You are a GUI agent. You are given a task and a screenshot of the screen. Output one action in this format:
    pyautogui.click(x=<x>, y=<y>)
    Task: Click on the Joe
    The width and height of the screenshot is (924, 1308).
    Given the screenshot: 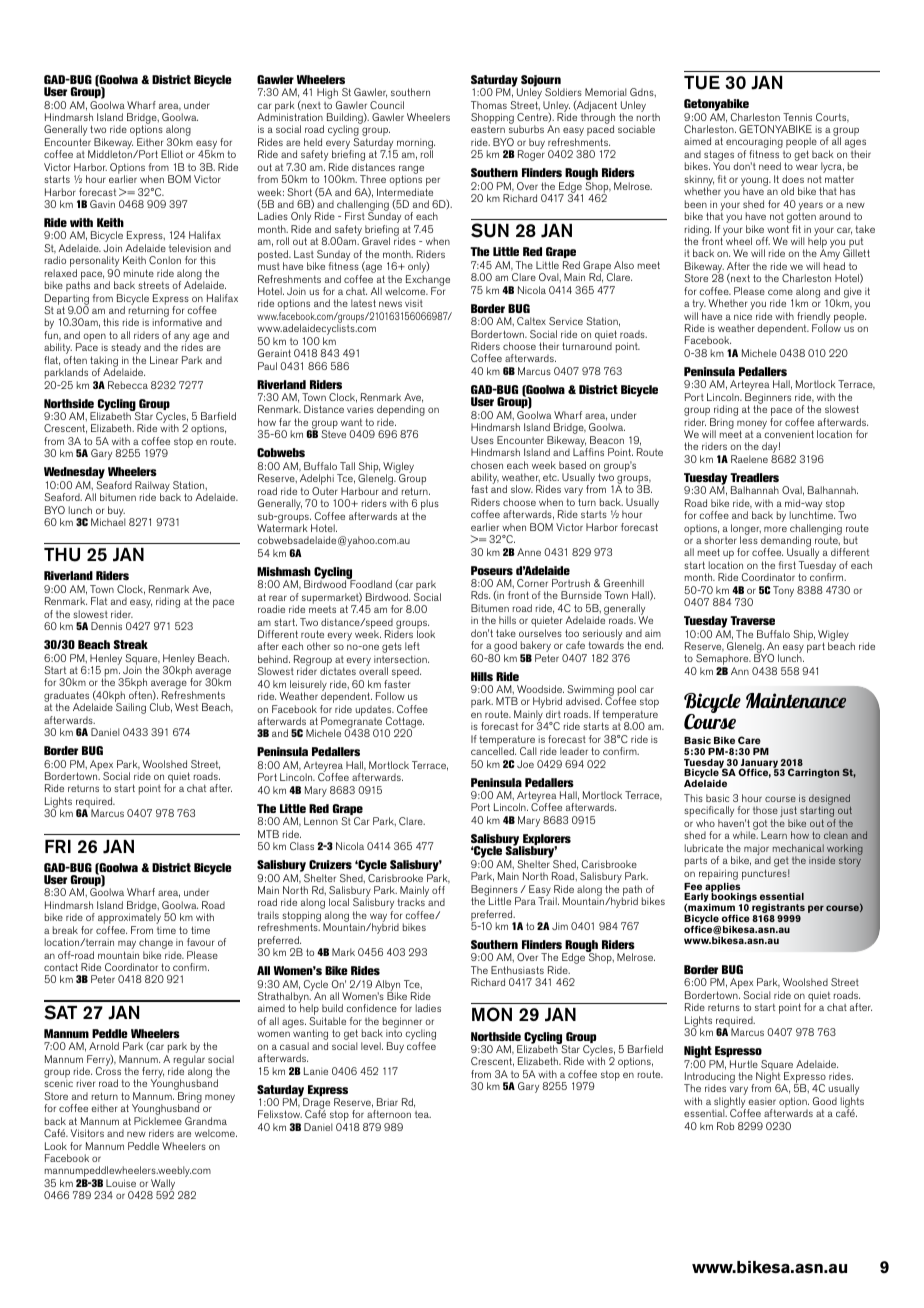 What is the action you would take?
    pyautogui.click(x=525, y=764)
